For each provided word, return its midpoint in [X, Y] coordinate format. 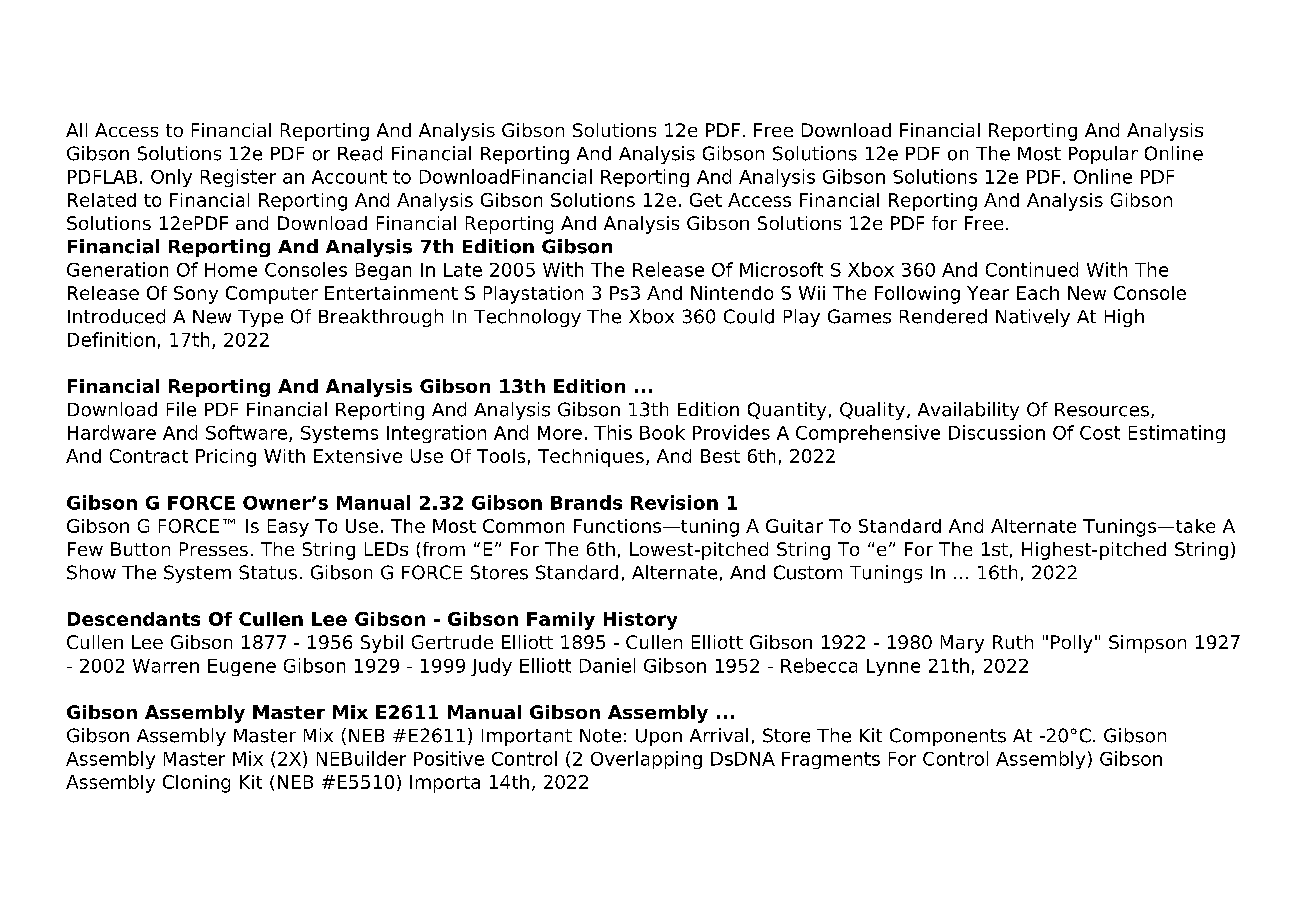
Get [706, 200]
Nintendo [732, 293]
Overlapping [646, 760]
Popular [1103, 155]
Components [948, 737]
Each [1038, 293]
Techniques [591, 458]
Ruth [1013, 642]
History [640, 621]
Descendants [134, 619]
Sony [196, 295]
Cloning [196, 784]
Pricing [226, 458]
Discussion [997, 432]
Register [238, 178]
